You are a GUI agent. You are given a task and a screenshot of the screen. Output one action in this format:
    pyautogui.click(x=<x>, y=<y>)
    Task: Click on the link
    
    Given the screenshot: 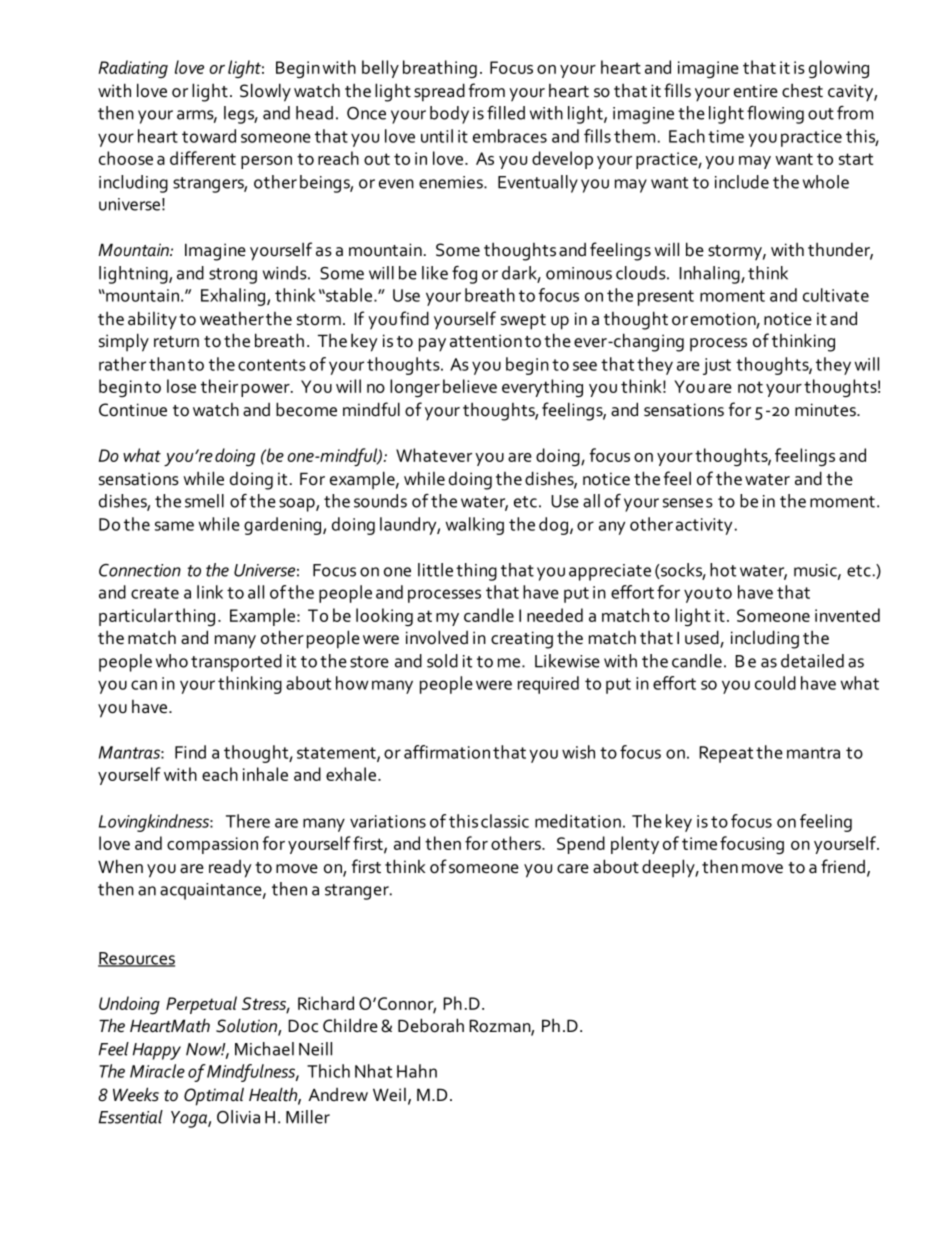 What is the action you would take?
    pyautogui.click(x=210, y=592)
